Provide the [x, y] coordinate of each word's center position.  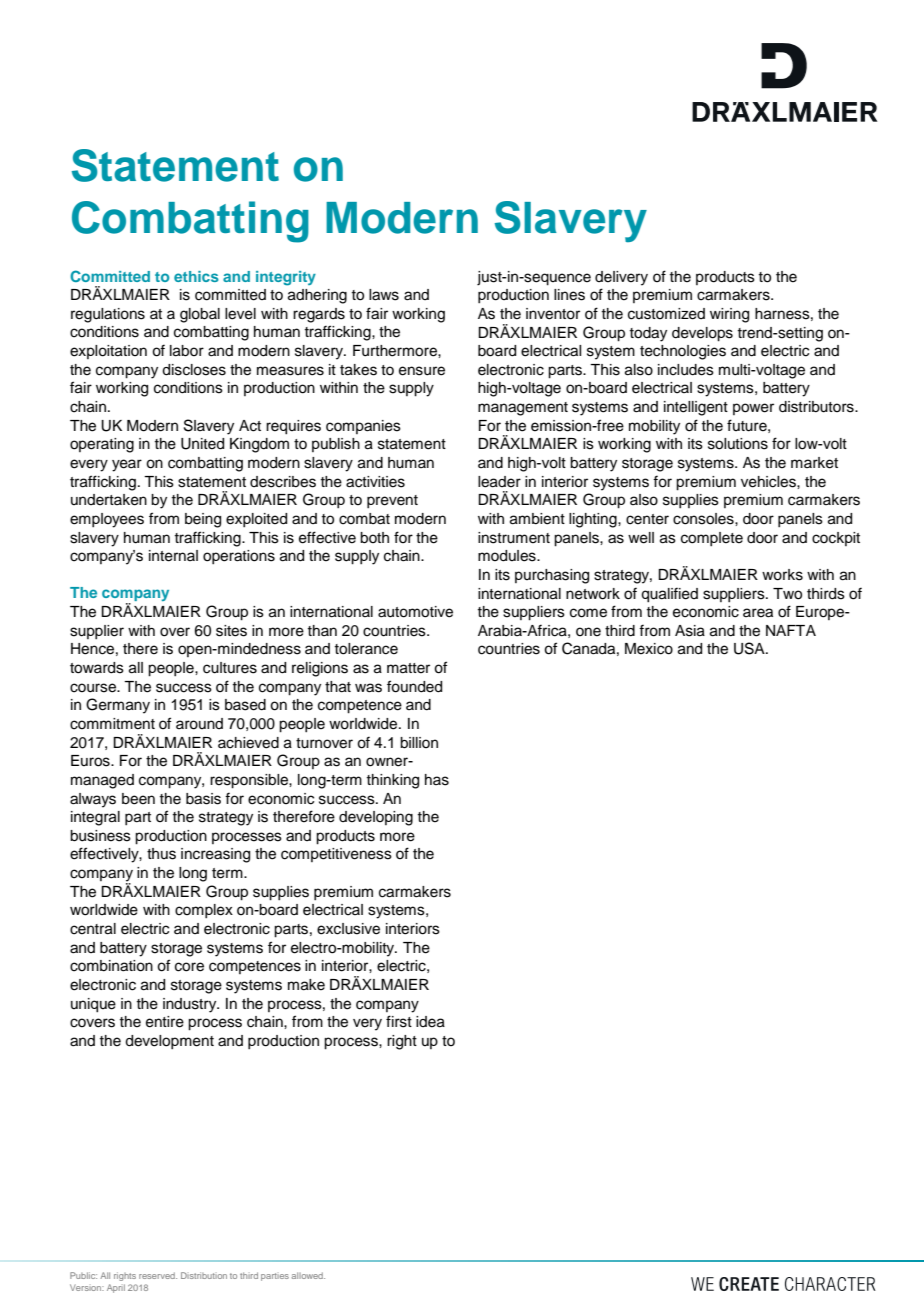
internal [173, 556]
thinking [392, 781]
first [399, 1021]
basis [203, 799]
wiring [729, 315]
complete [712, 539]
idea [430, 1022]
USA [750, 648]
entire [165, 1022]
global [200, 315]
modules [508, 556]
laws [384, 295]
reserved [158, 1275]
